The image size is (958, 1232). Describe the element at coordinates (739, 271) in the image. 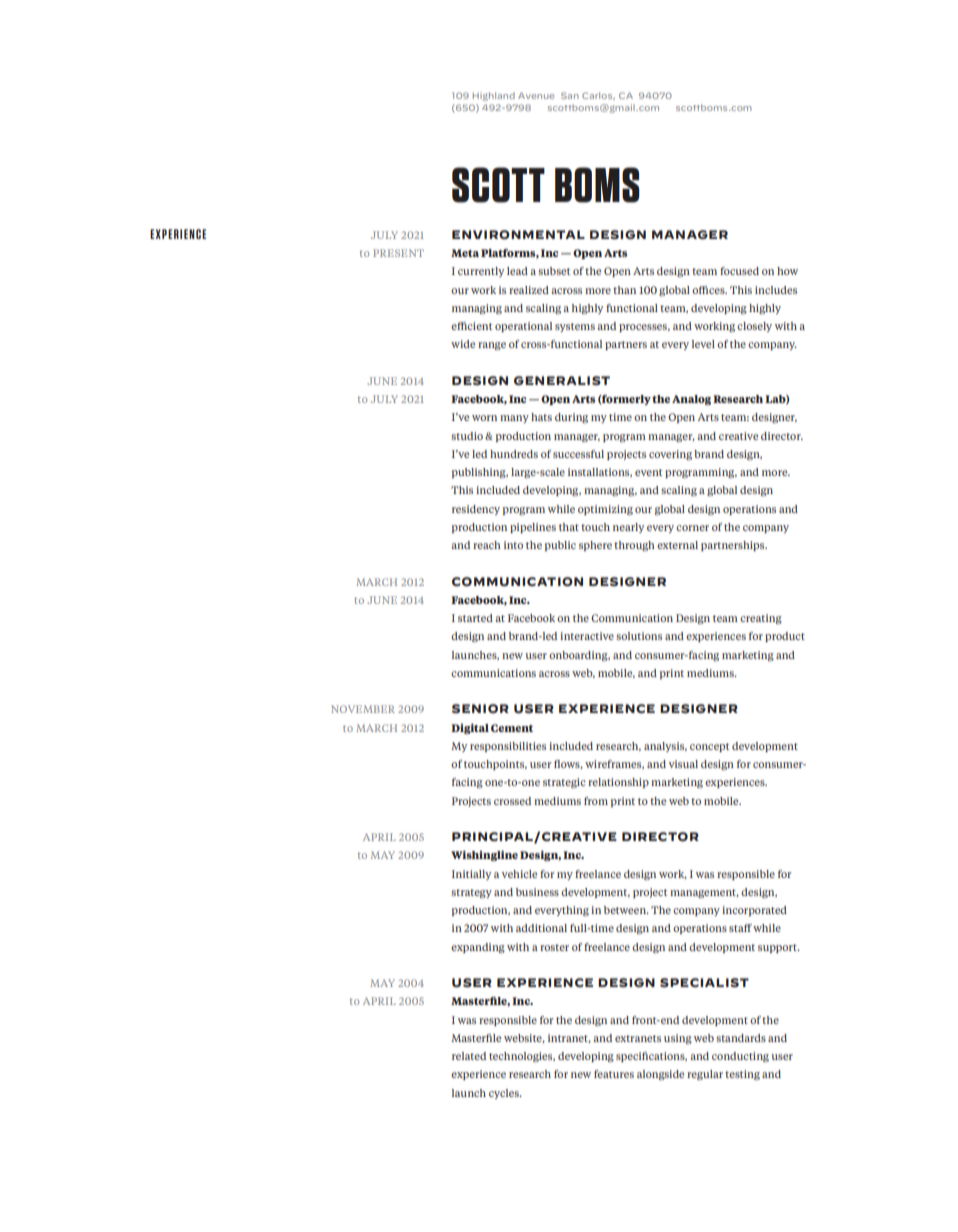

I see `focused` at that location.
